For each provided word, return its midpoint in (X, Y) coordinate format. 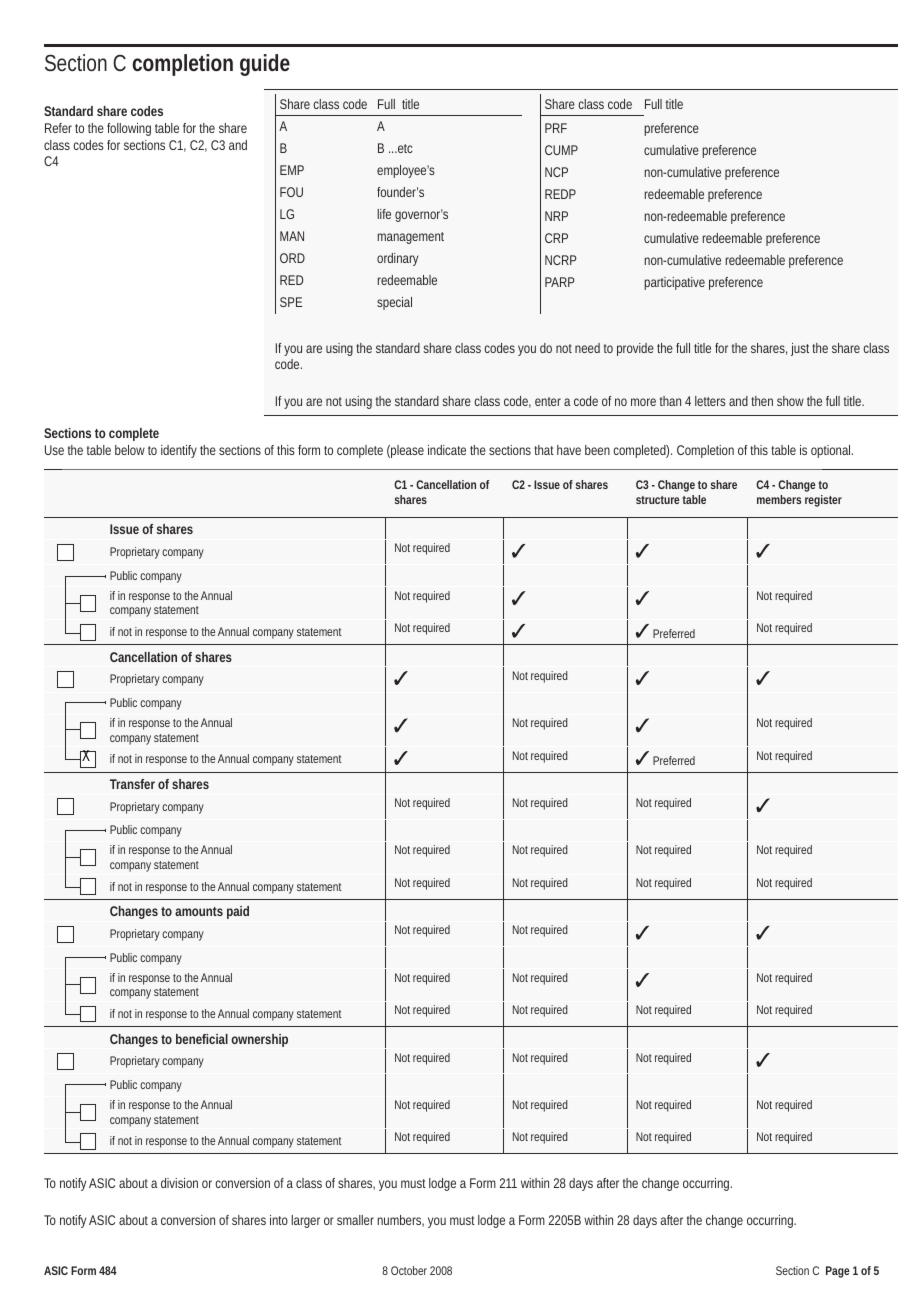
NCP (556, 172)
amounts (199, 911)
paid (238, 912)
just (802, 349)
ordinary (397, 259)
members (779, 499)
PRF (556, 128)
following (129, 129)
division (179, 1183)
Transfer (132, 784)
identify (179, 451)
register (823, 501)
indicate (447, 450)
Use (54, 450)
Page (838, 1272)
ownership (259, 1040)
